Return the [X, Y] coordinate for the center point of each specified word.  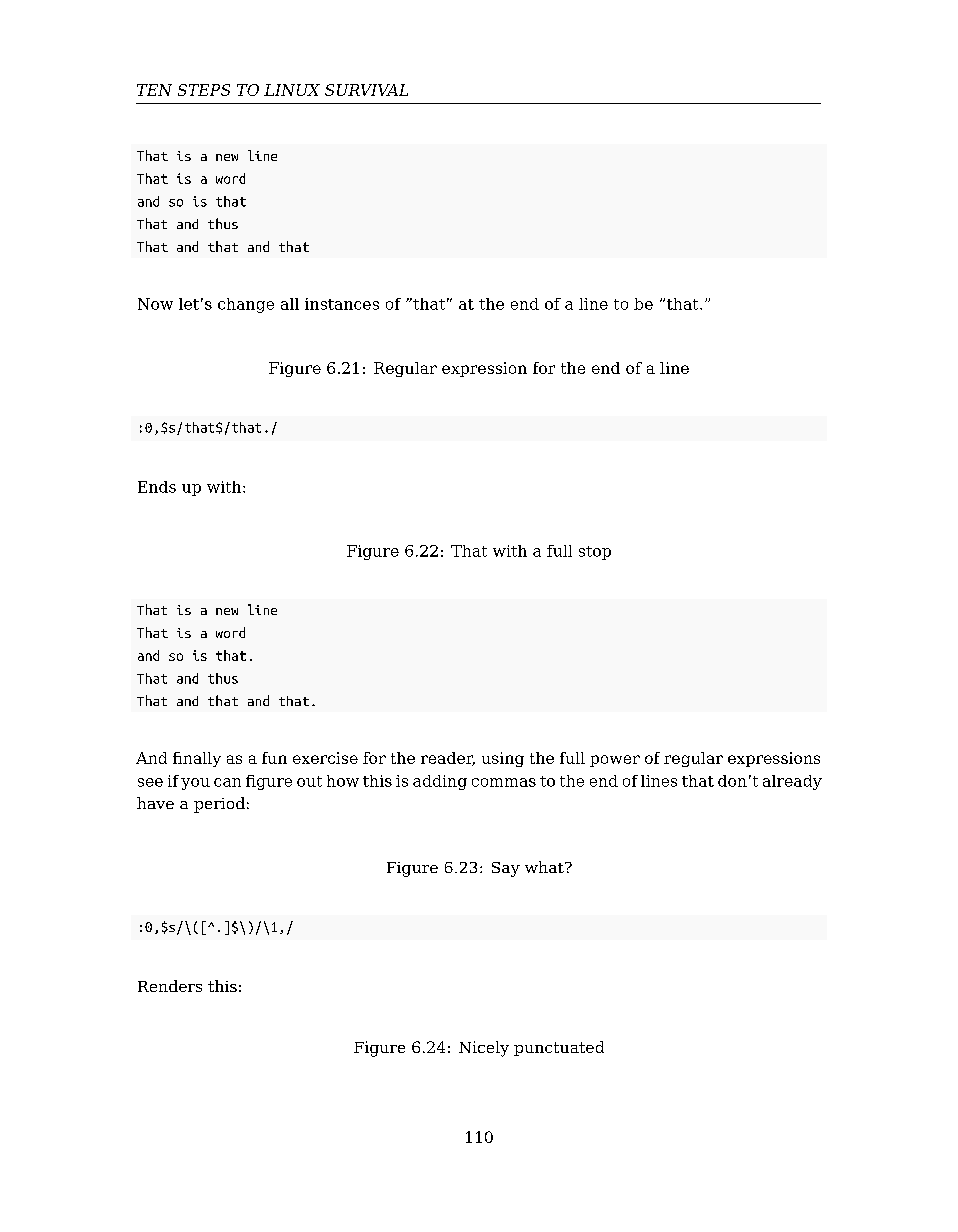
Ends [157, 487]
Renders [170, 986]
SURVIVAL [366, 90]
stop [595, 553]
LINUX [292, 90]
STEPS [204, 90]
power [615, 761]
